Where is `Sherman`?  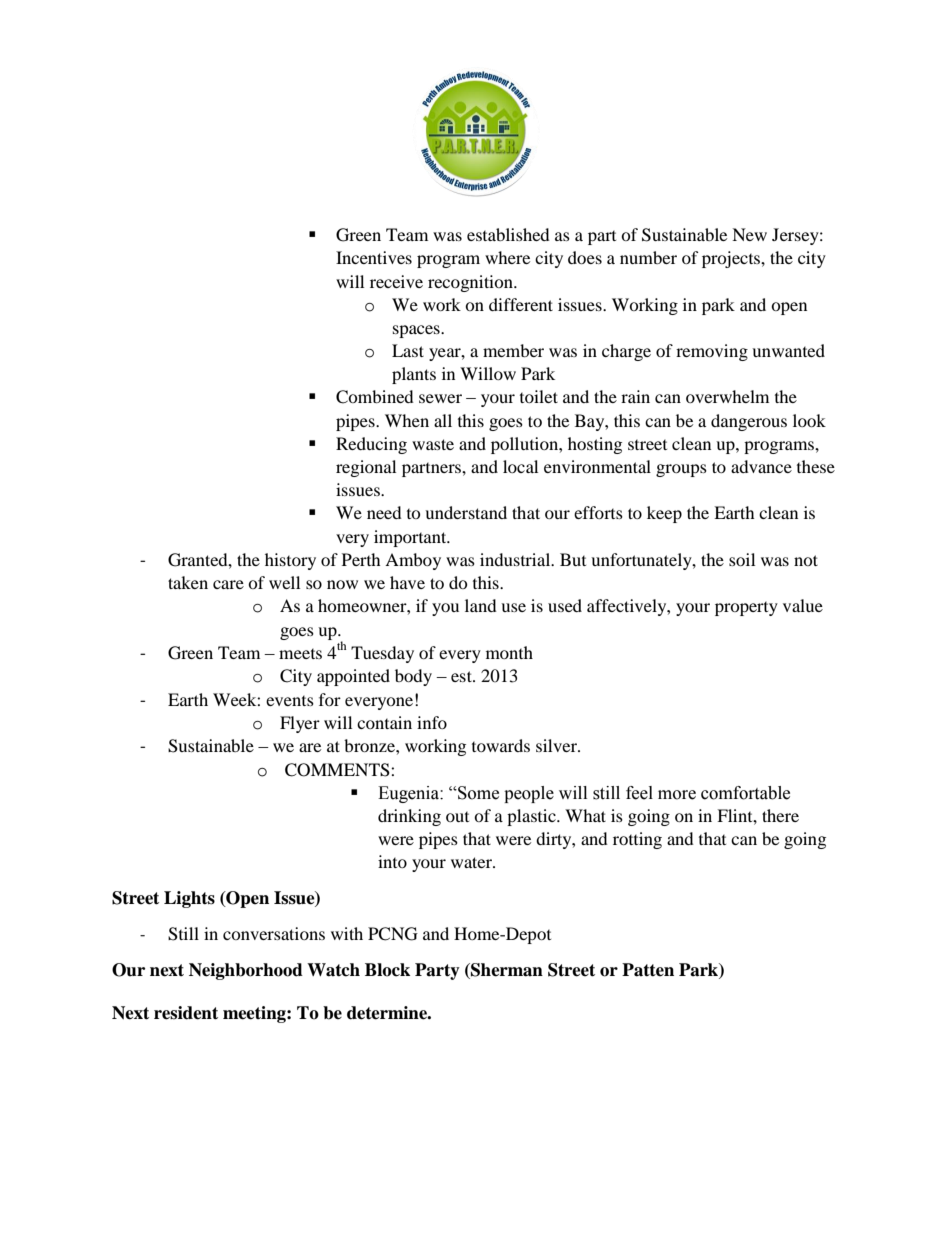
Sherman is located at coordinates (506, 971).
